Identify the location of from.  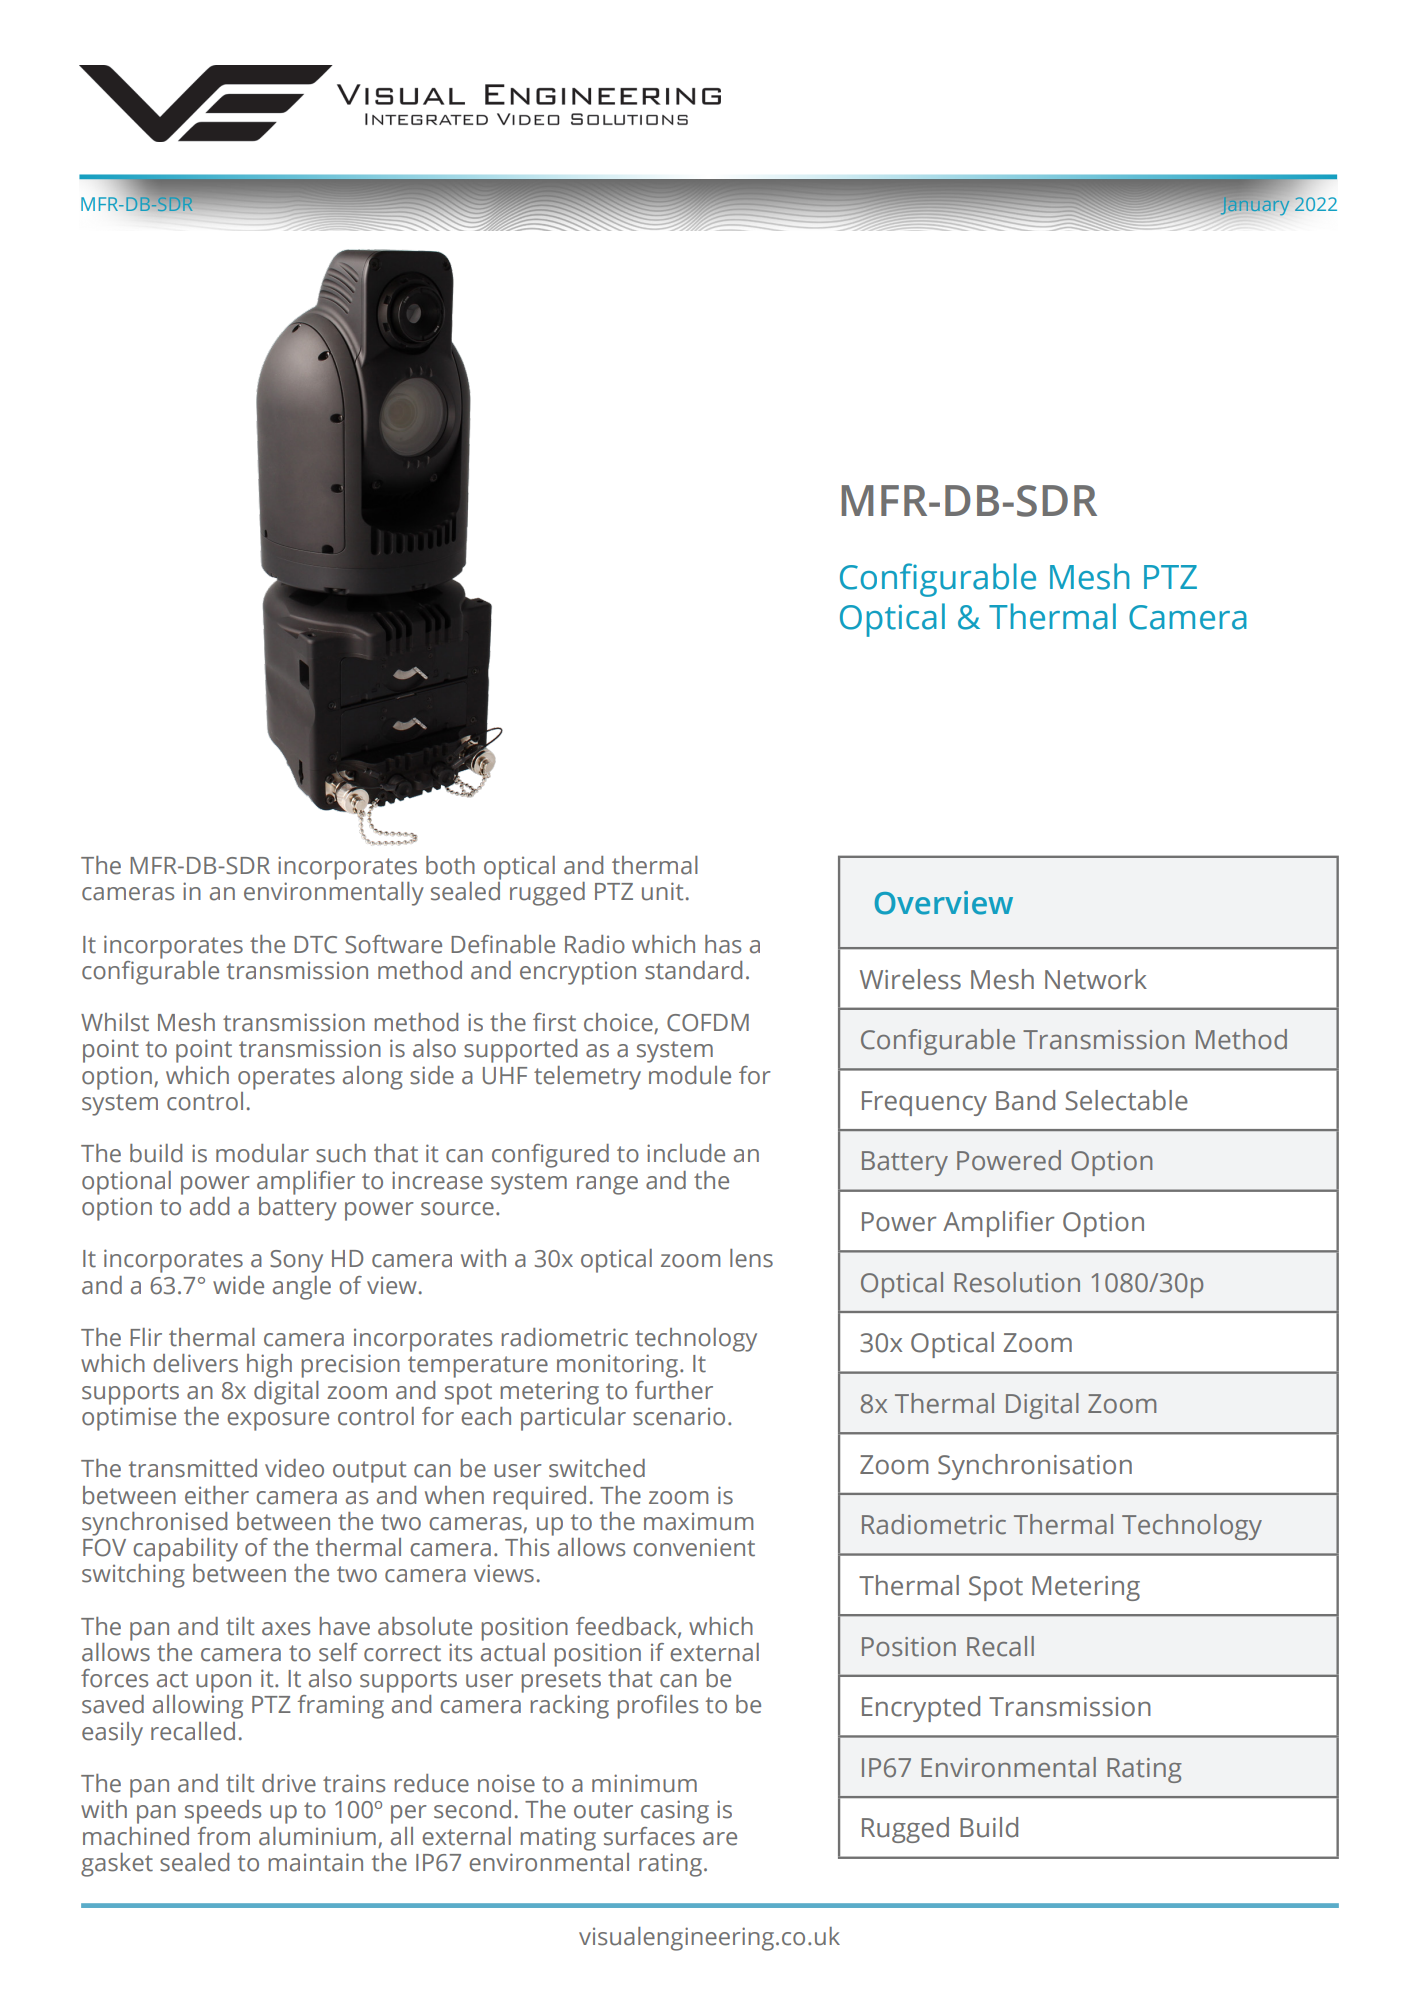
(224, 1836).
